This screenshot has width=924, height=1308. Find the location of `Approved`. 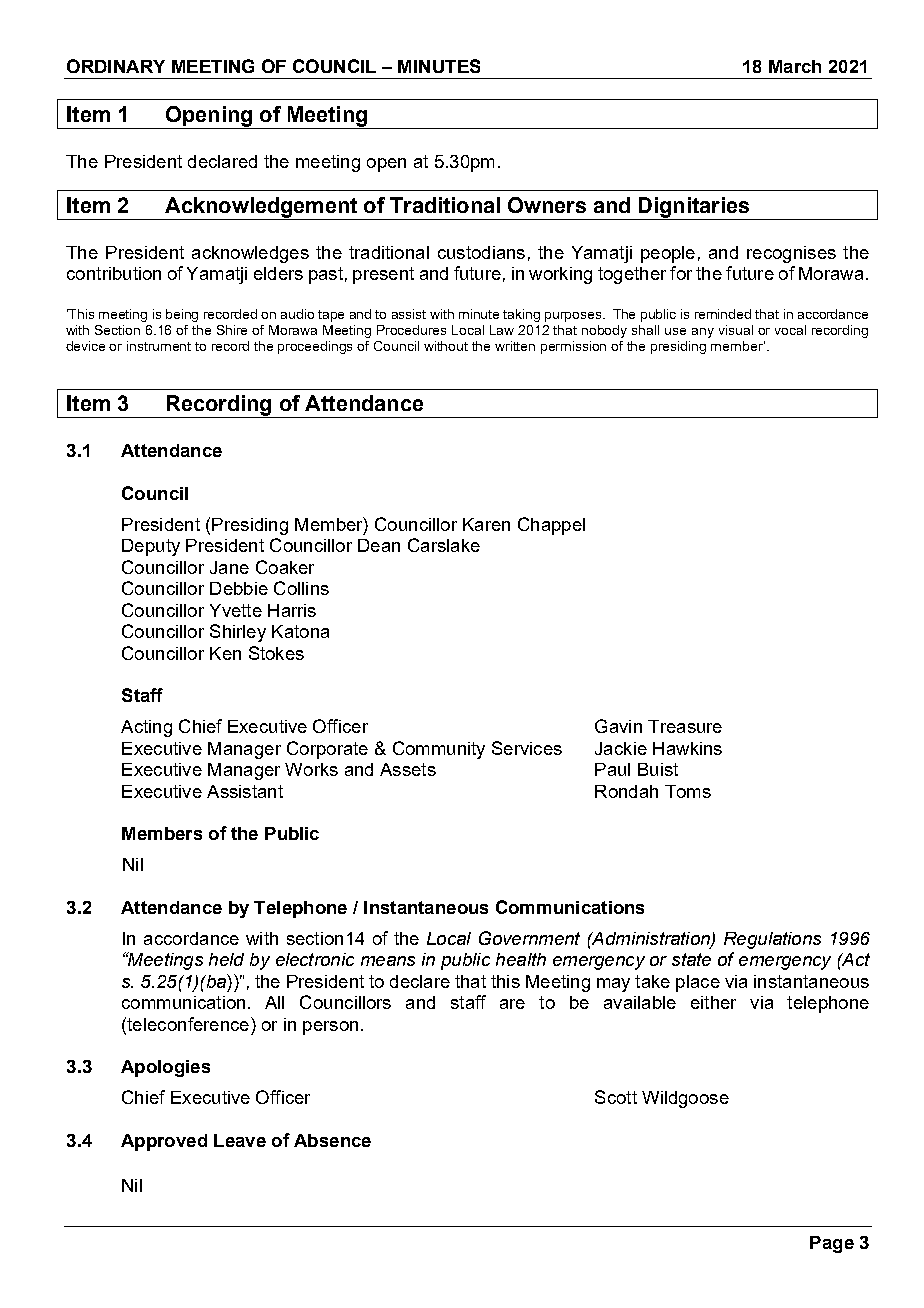

Approved is located at coordinates (164, 1142).
